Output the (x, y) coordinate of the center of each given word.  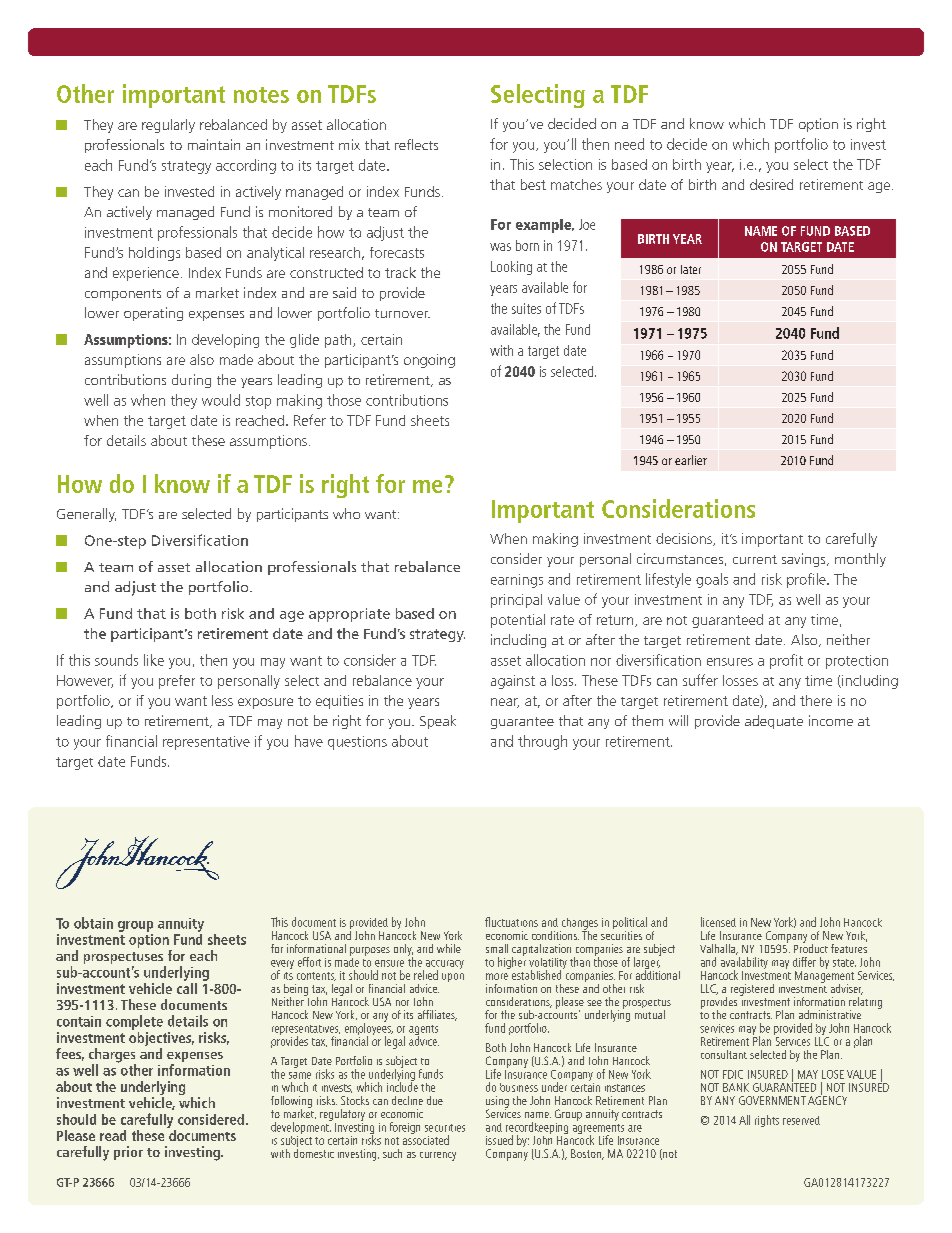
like (154, 660)
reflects (416, 144)
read (113, 1135)
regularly (168, 126)
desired (771, 184)
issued (499, 1140)
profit (786, 661)
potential (518, 621)
